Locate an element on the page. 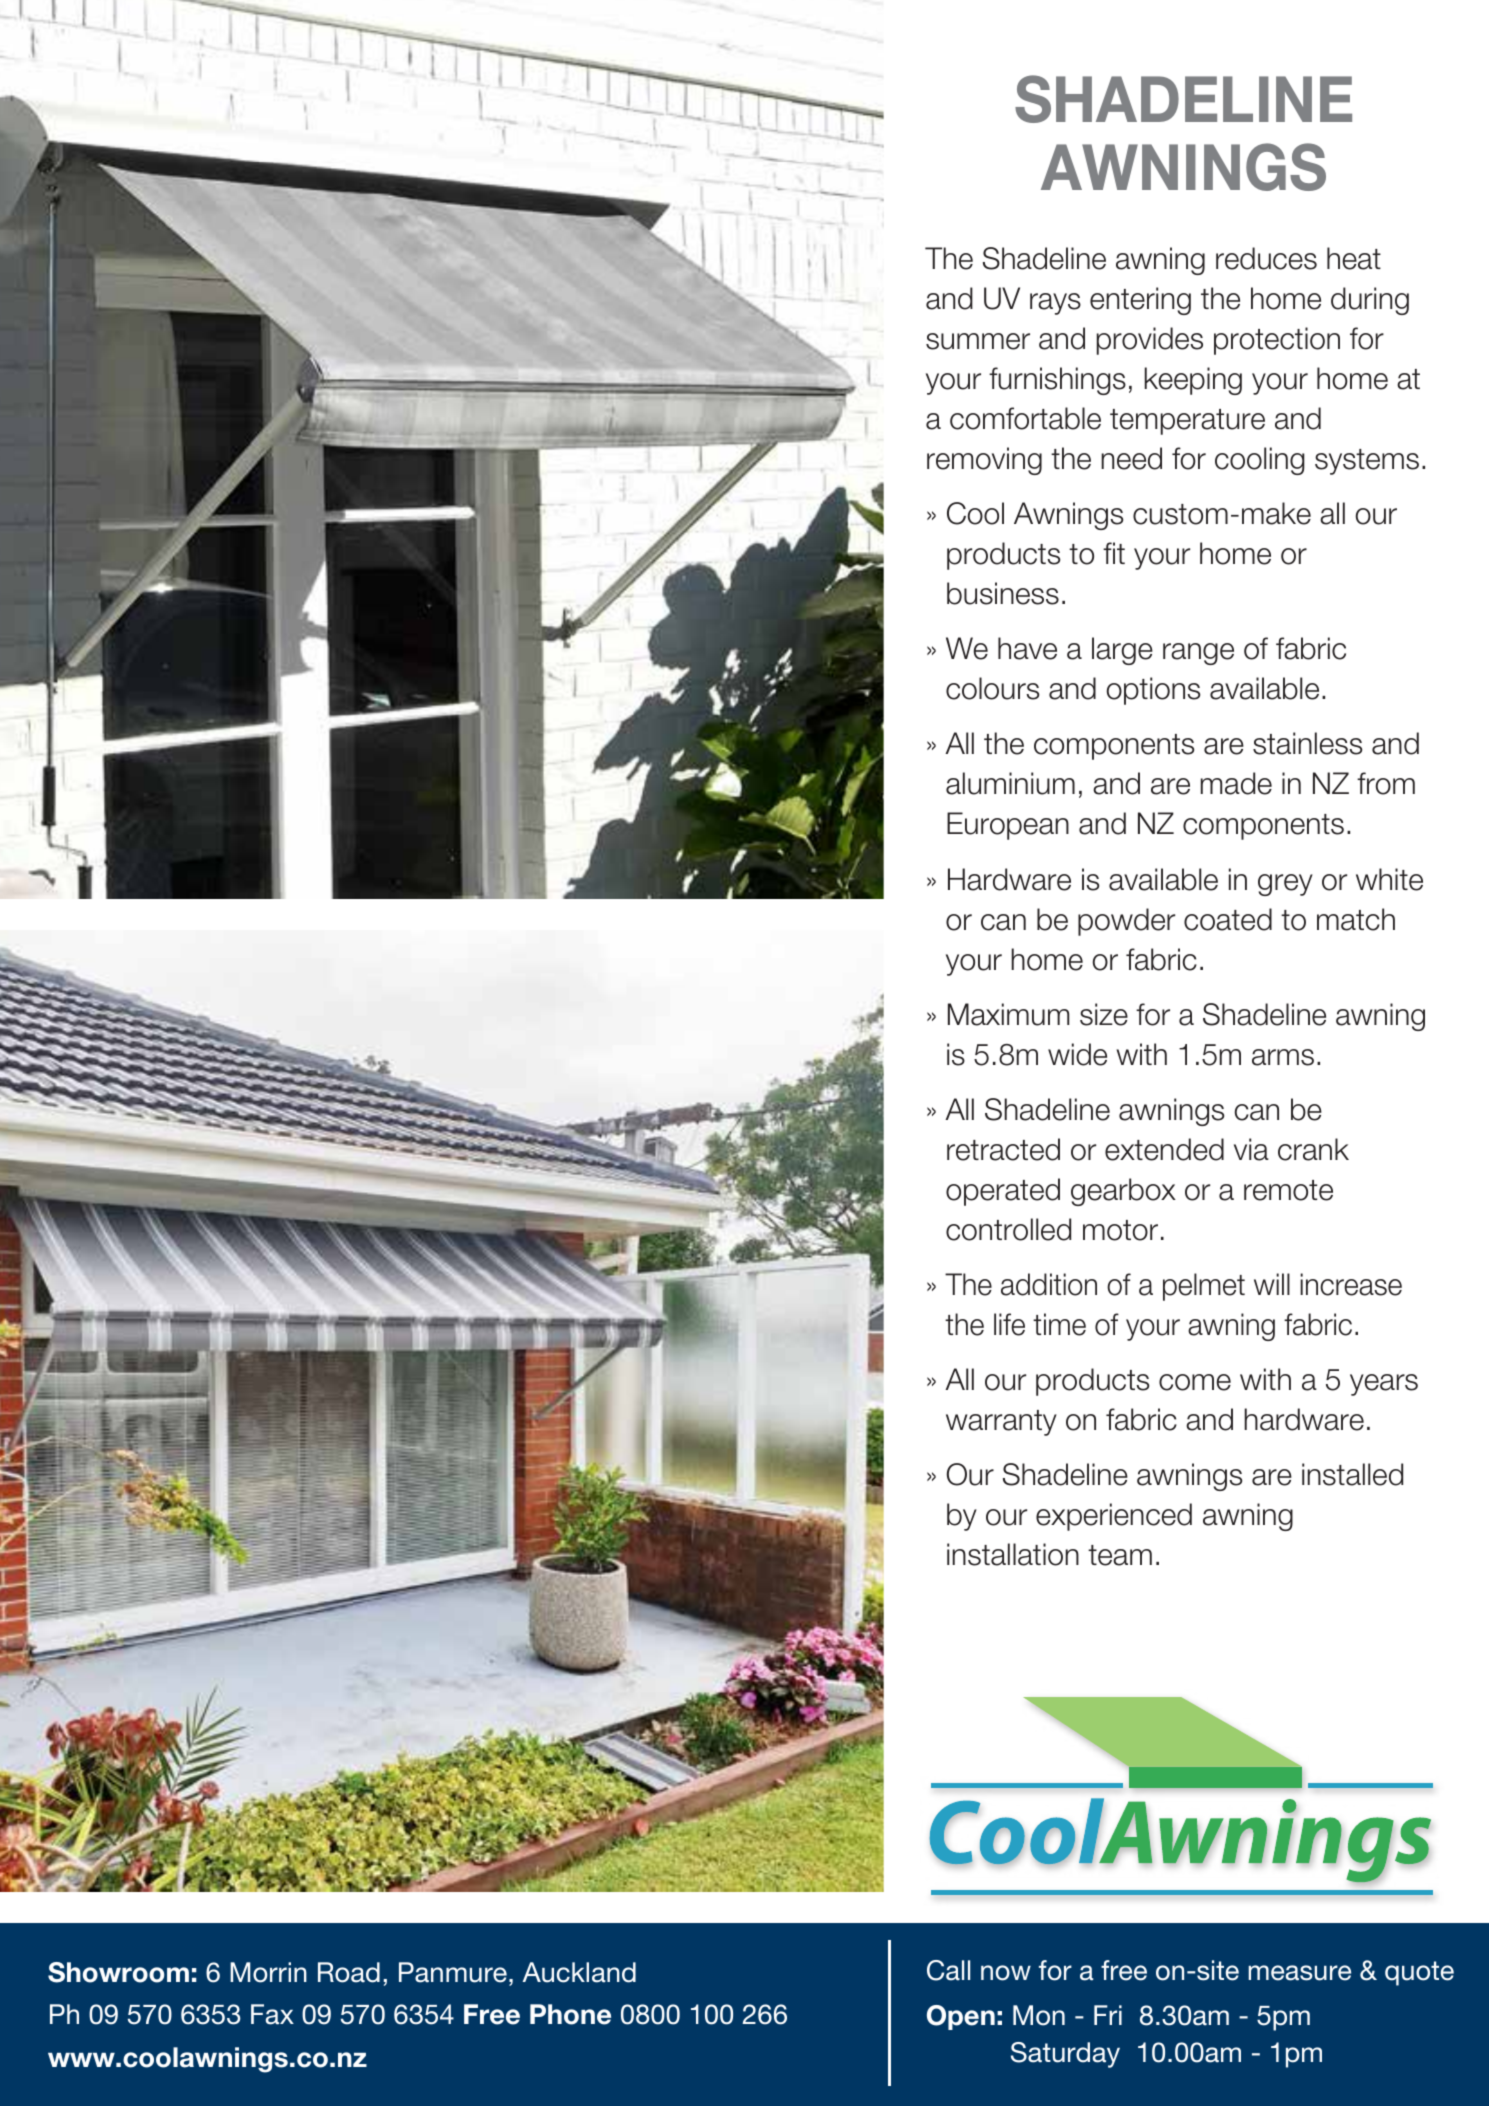 The image size is (1489, 2106). protection is located at coordinates (1277, 341).
